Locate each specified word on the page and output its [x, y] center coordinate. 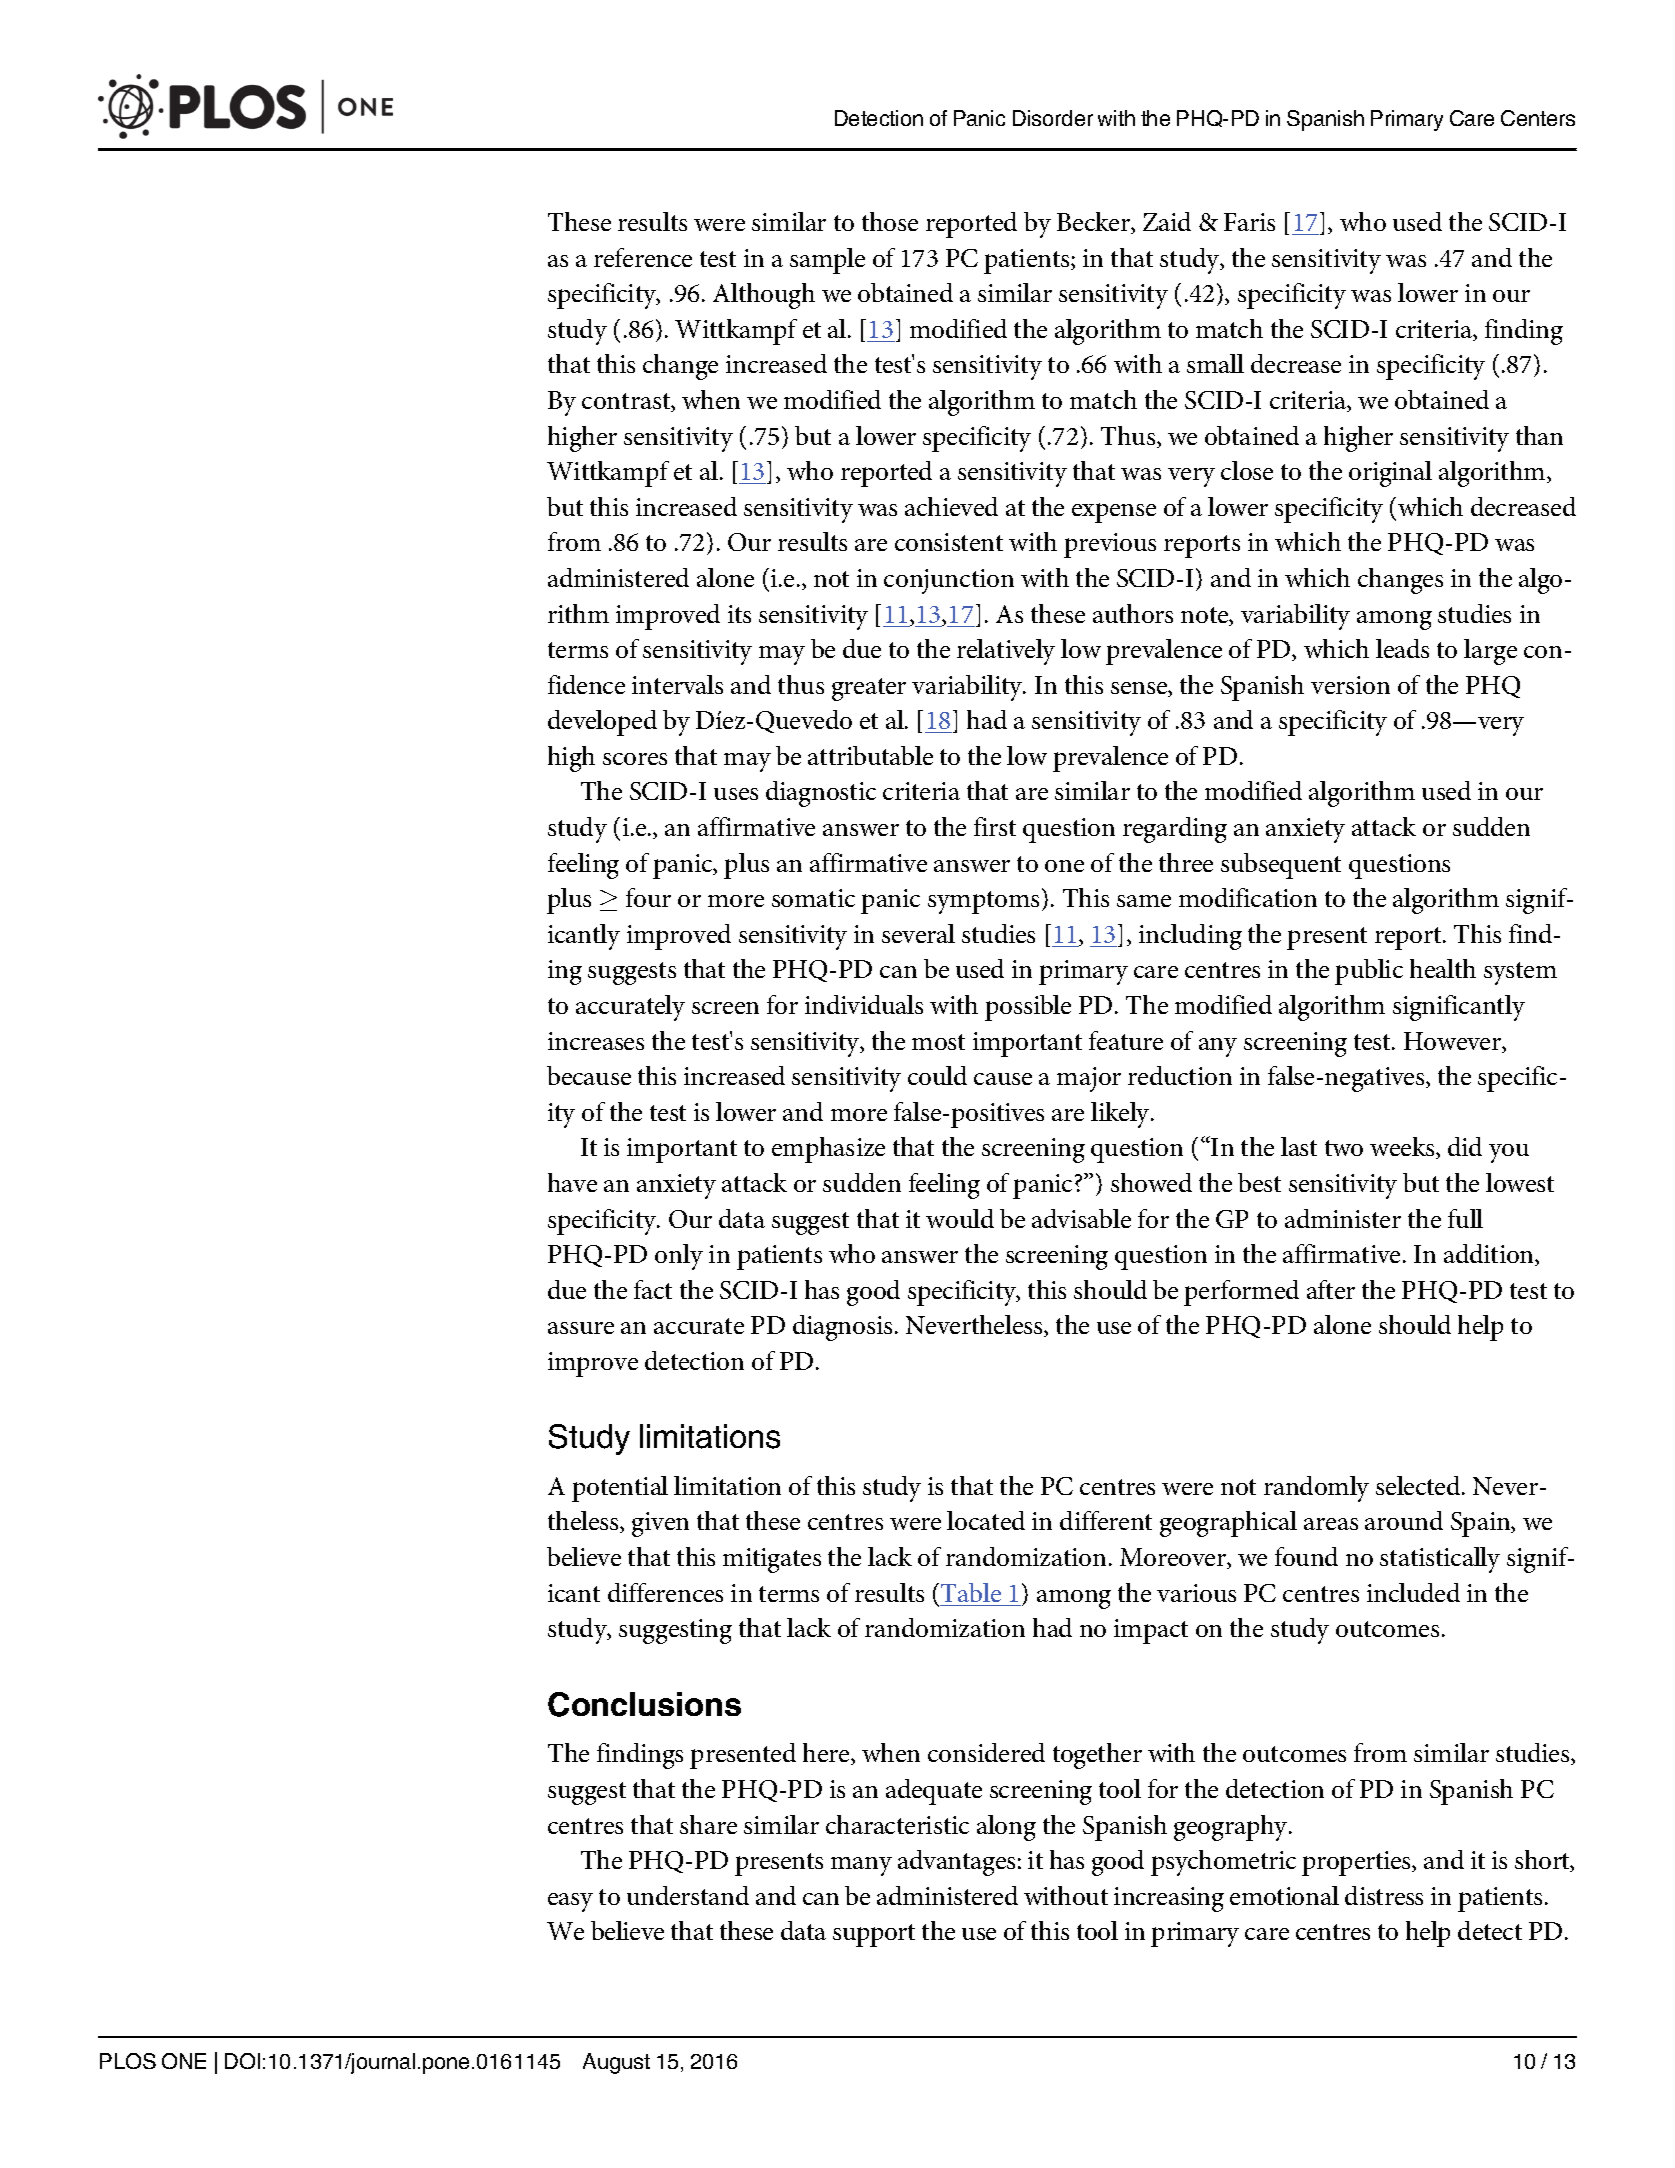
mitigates [772, 1560]
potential [620, 1489]
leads [1402, 648]
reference [643, 257]
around [1404, 1520]
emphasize [828, 1150]
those [890, 221]
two [1344, 1148]
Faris [1249, 222]
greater [869, 689]
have [572, 1182]
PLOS [128, 2061]
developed [602, 723]
